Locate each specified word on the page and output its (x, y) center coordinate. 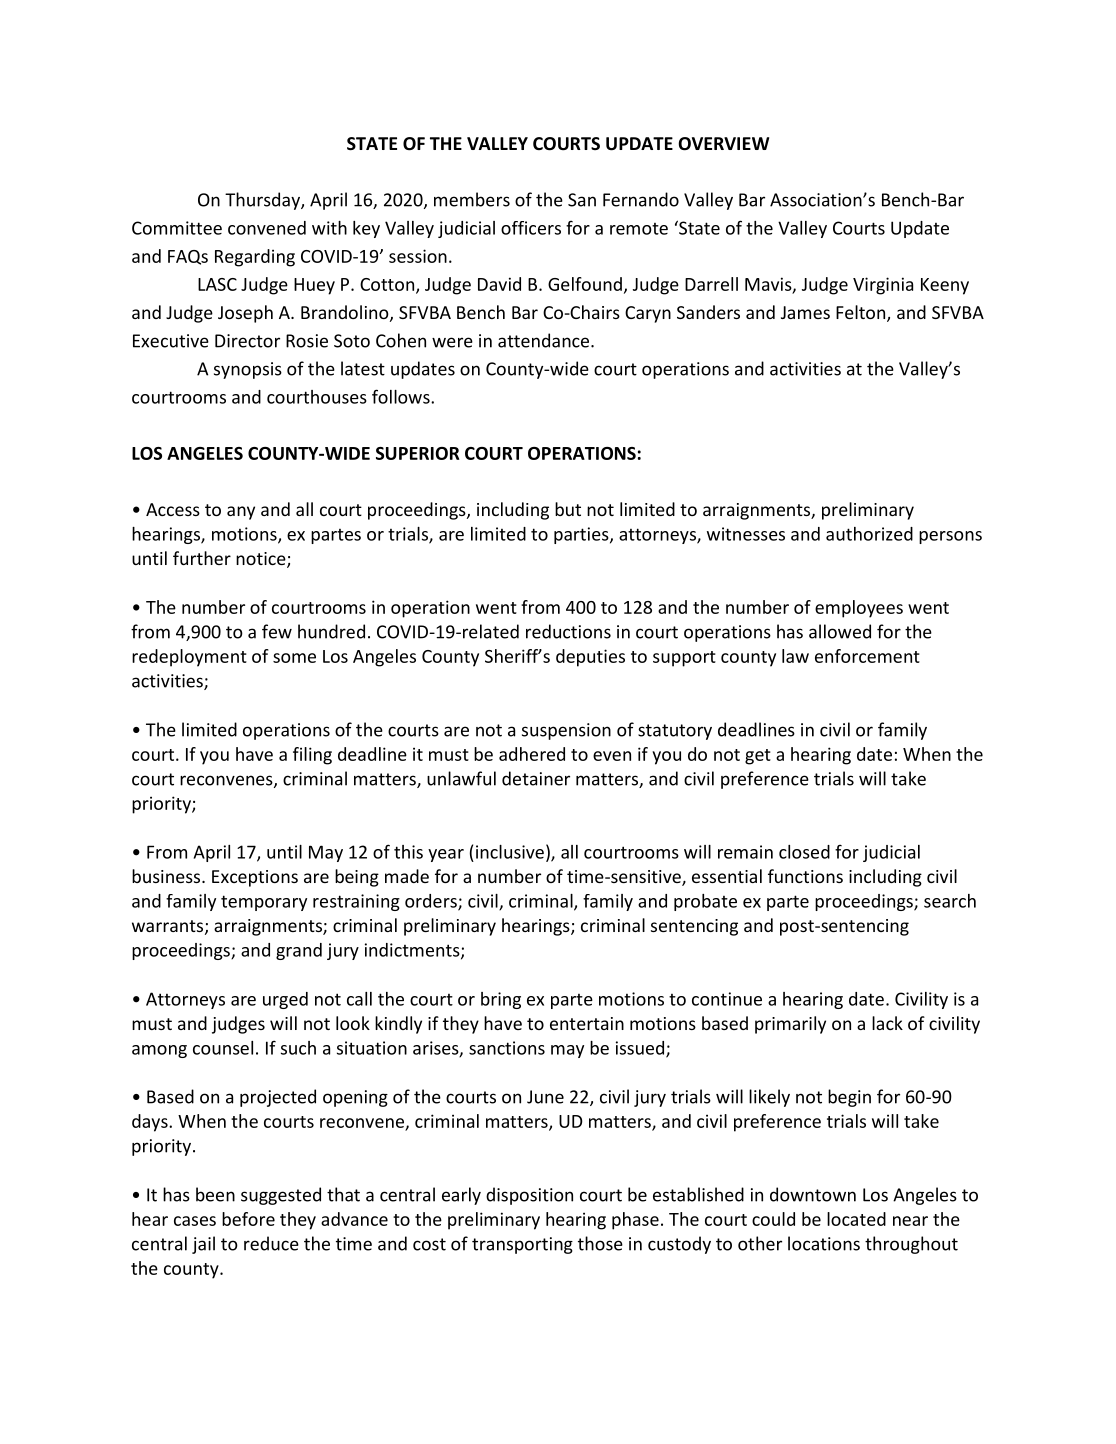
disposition (529, 1196)
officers (531, 228)
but (568, 509)
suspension (566, 731)
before (248, 1219)
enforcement (867, 656)
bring (501, 1000)
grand (299, 951)
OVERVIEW (723, 144)
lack (887, 1023)
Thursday (263, 201)
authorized (869, 534)
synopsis (248, 370)
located (856, 1219)
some (294, 658)
